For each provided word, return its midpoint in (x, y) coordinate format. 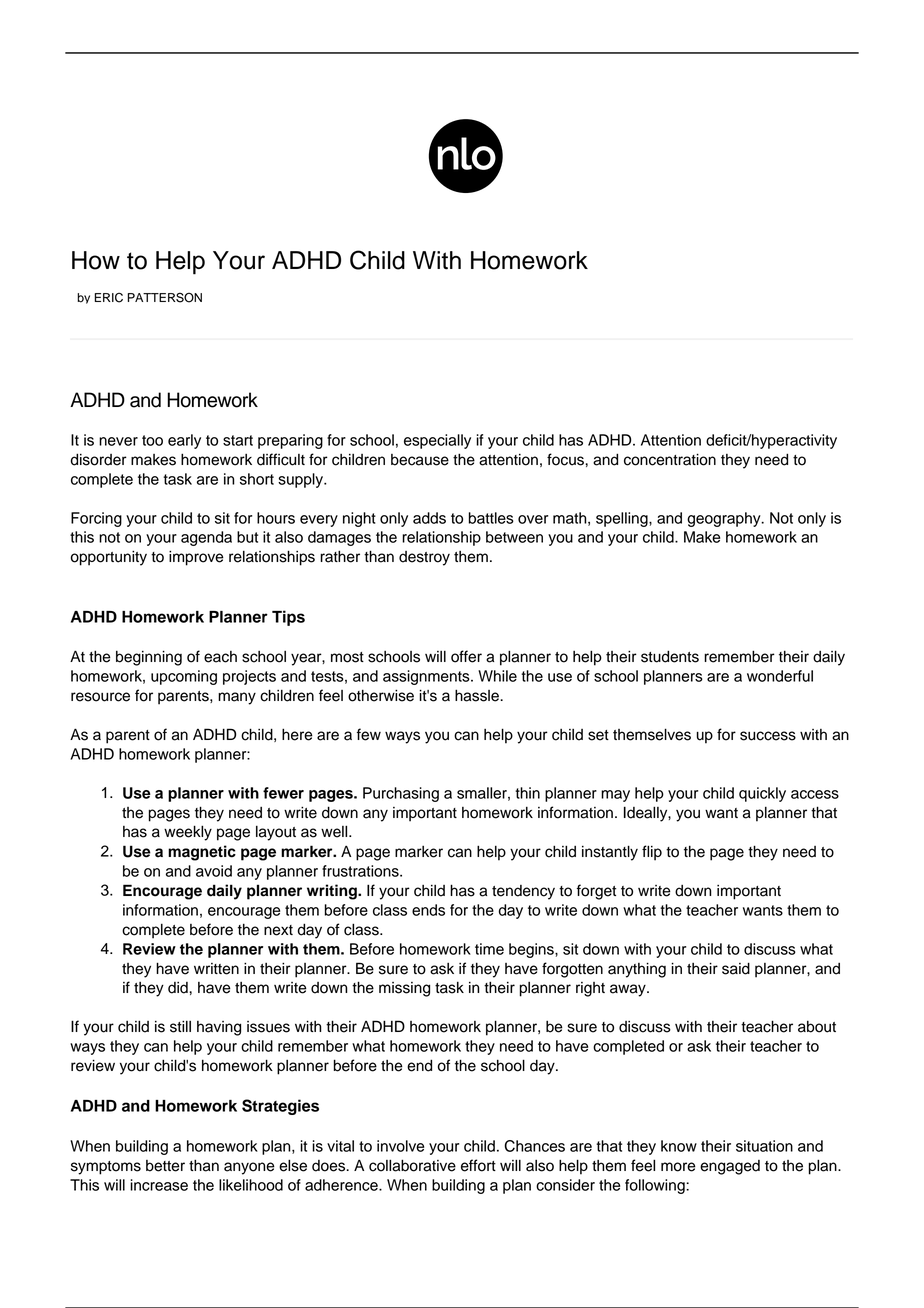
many (237, 698)
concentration (670, 459)
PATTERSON (165, 297)
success (768, 736)
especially (437, 441)
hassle (478, 695)
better (165, 1166)
